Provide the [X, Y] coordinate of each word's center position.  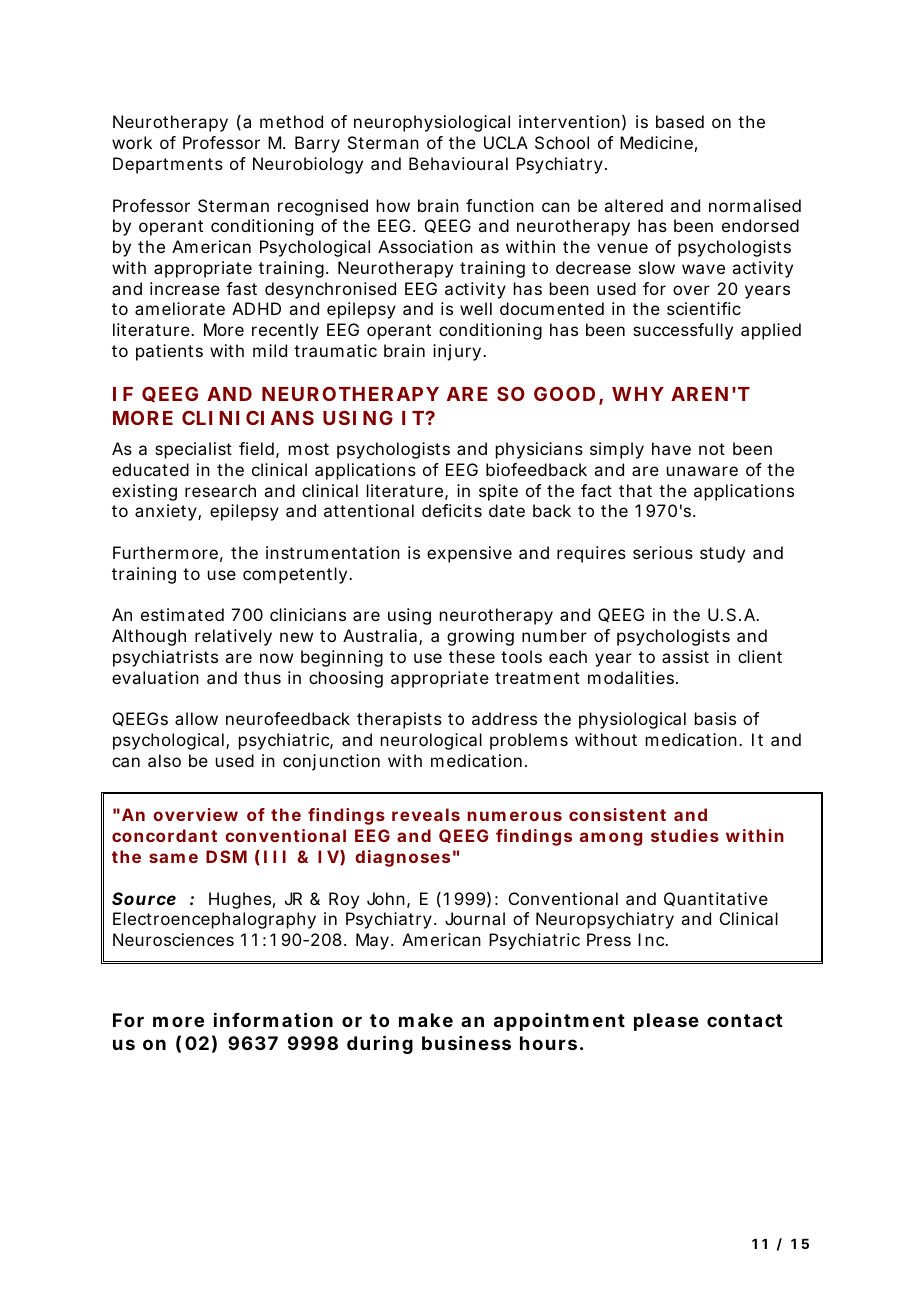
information [273, 1019]
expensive [469, 554]
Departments [168, 165]
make [426, 1020]
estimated [182, 614]
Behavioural [458, 163]
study [722, 554]
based [680, 121]
